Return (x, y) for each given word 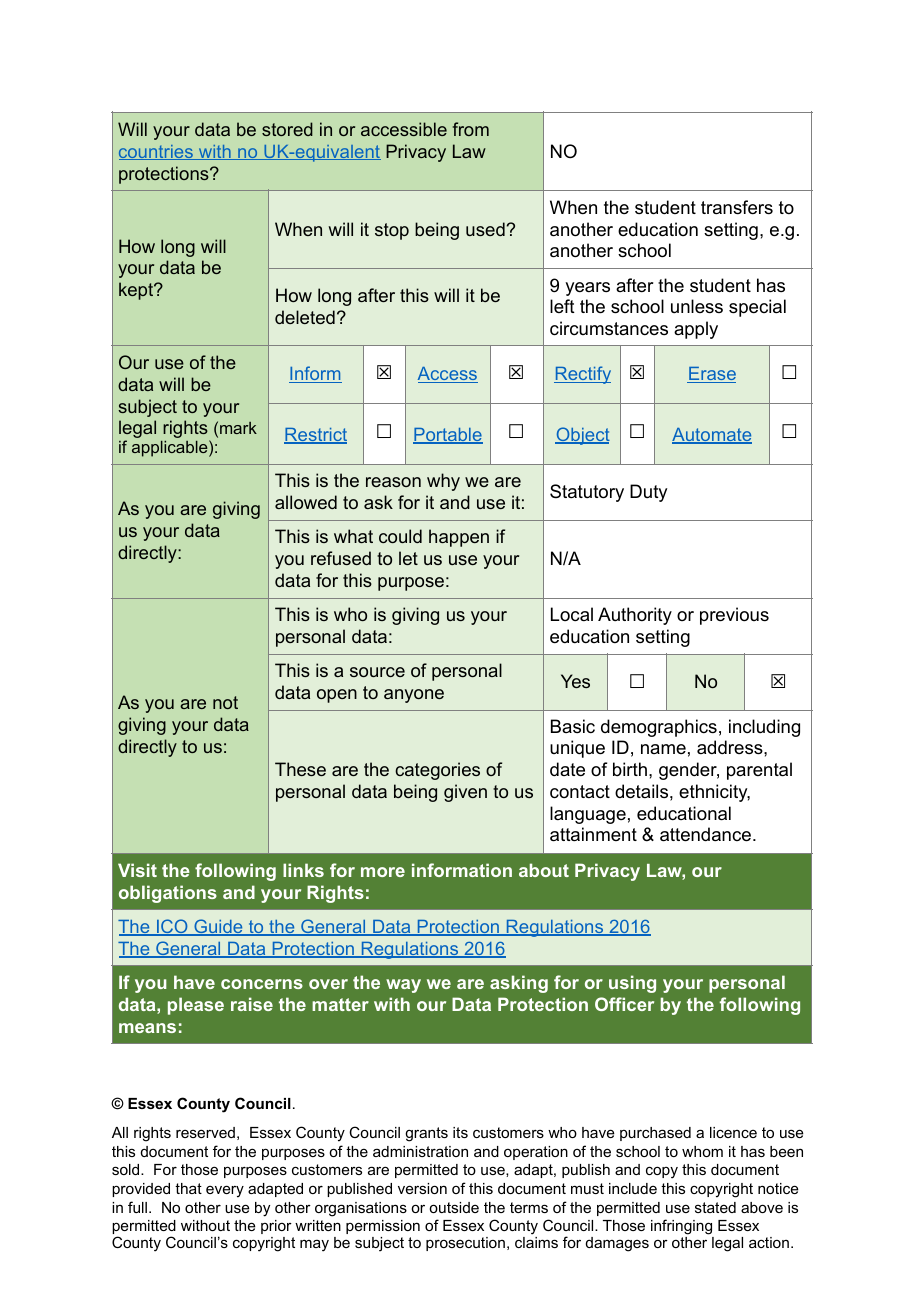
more (383, 872)
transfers (737, 207)
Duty (648, 493)
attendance (705, 834)
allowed (306, 502)
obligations (168, 894)
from (471, 129)
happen (459, 538)
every (225, 1191)
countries (157, 152)
